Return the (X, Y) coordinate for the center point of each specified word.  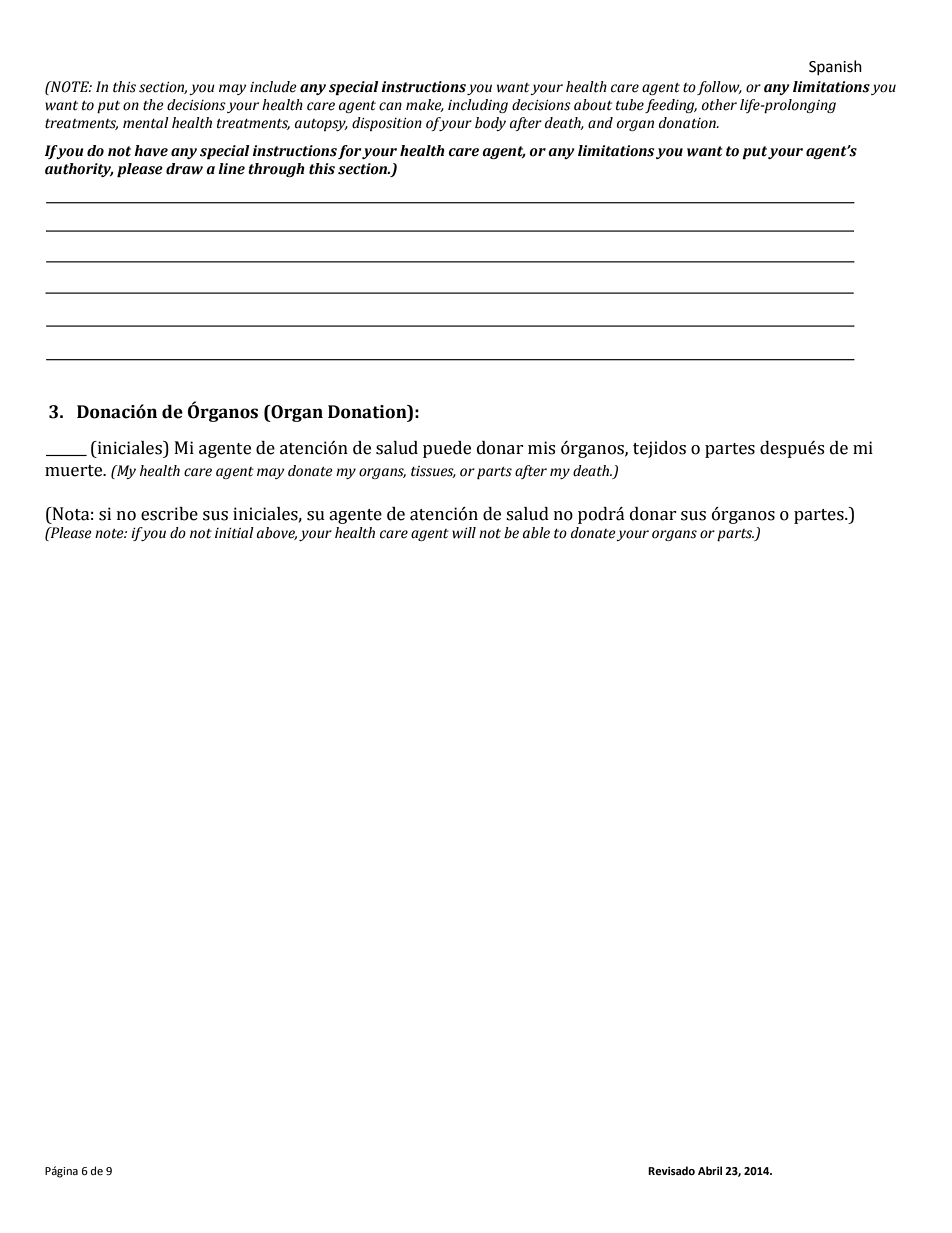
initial (234, 533)
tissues (433, 472)
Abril (710, 1170)
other (719, 105)
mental (146, 123)
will (464, 533)
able (536, 533)
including (478, 106)
